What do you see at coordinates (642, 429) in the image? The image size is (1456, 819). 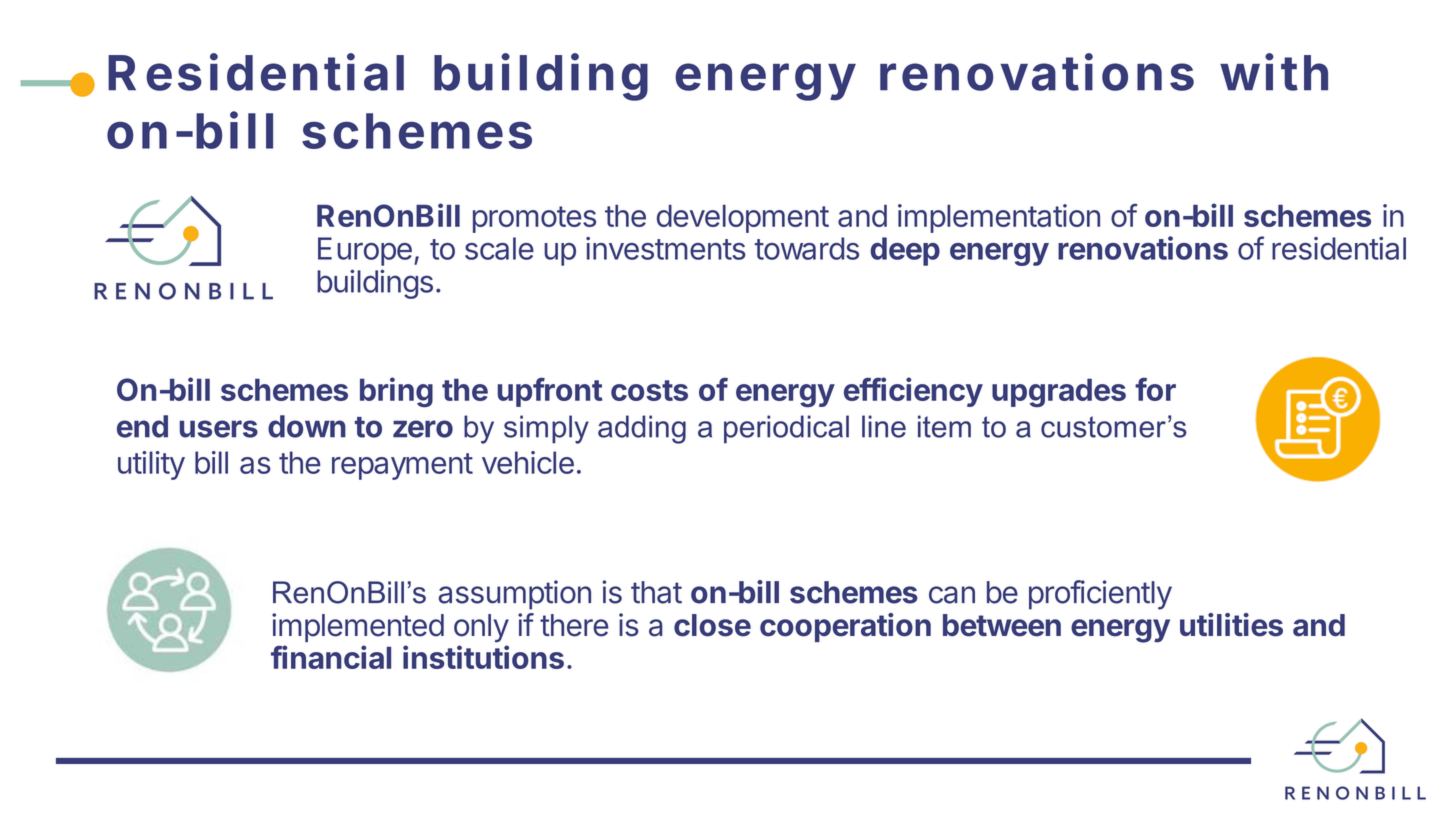 I see `adding` at bounding box center [642, 429].
